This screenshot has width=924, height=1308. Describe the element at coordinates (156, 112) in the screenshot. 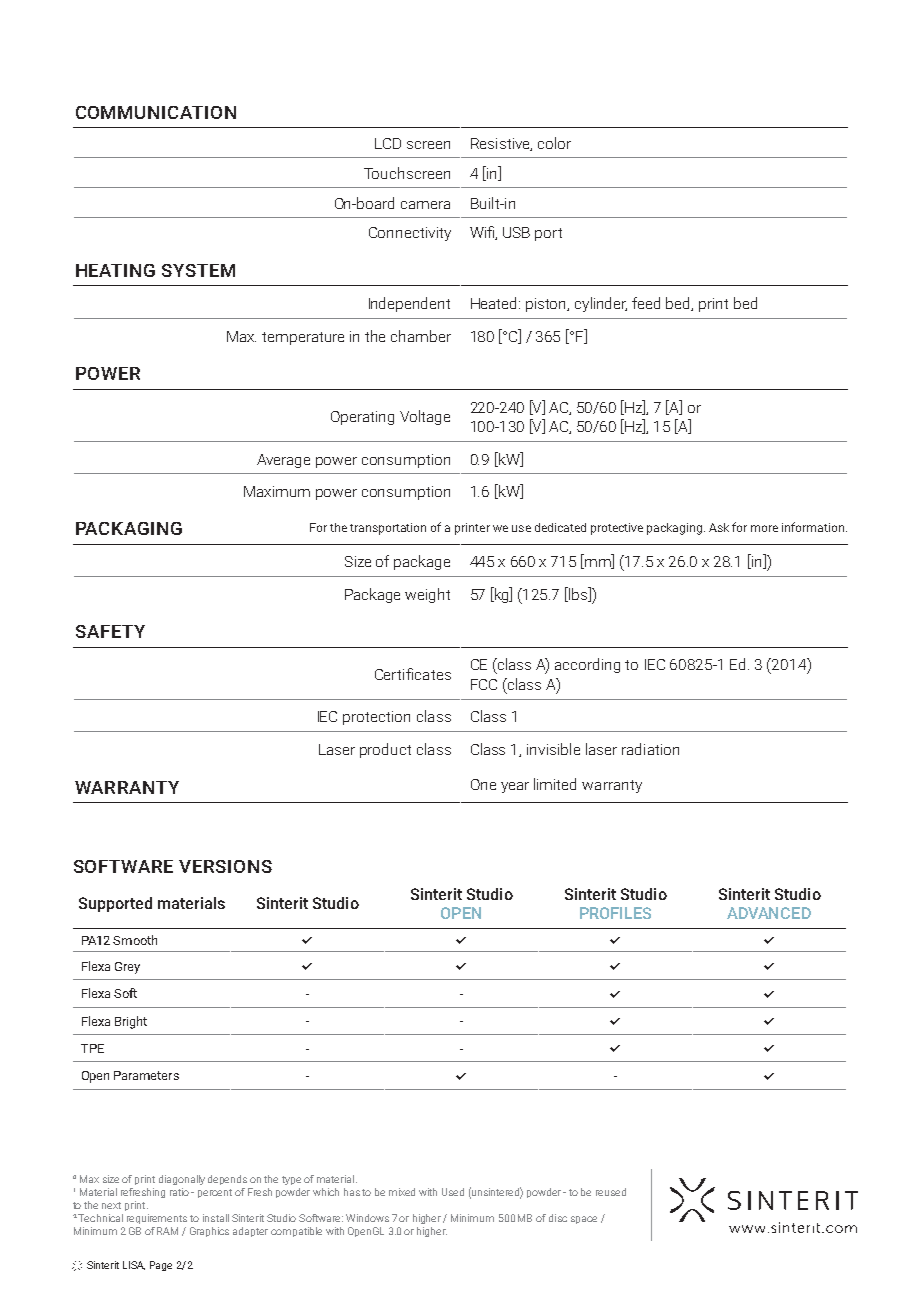

I see `COMMUNICATION` at that location.
